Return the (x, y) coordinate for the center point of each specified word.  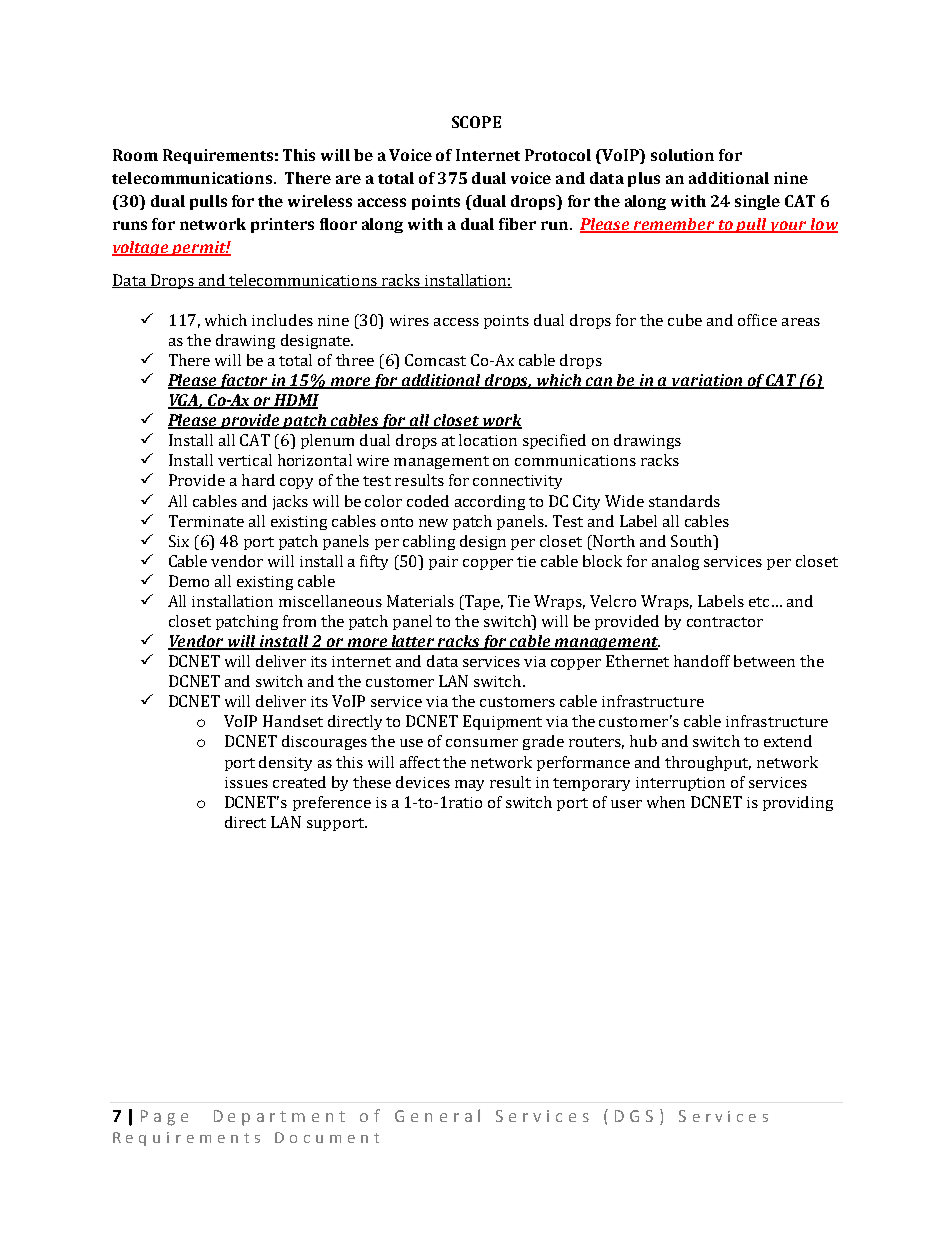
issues (246, 782)
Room (135, 155)
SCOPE (476, 122)
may (469, 785)
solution (682, 155)
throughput (708, 763)
